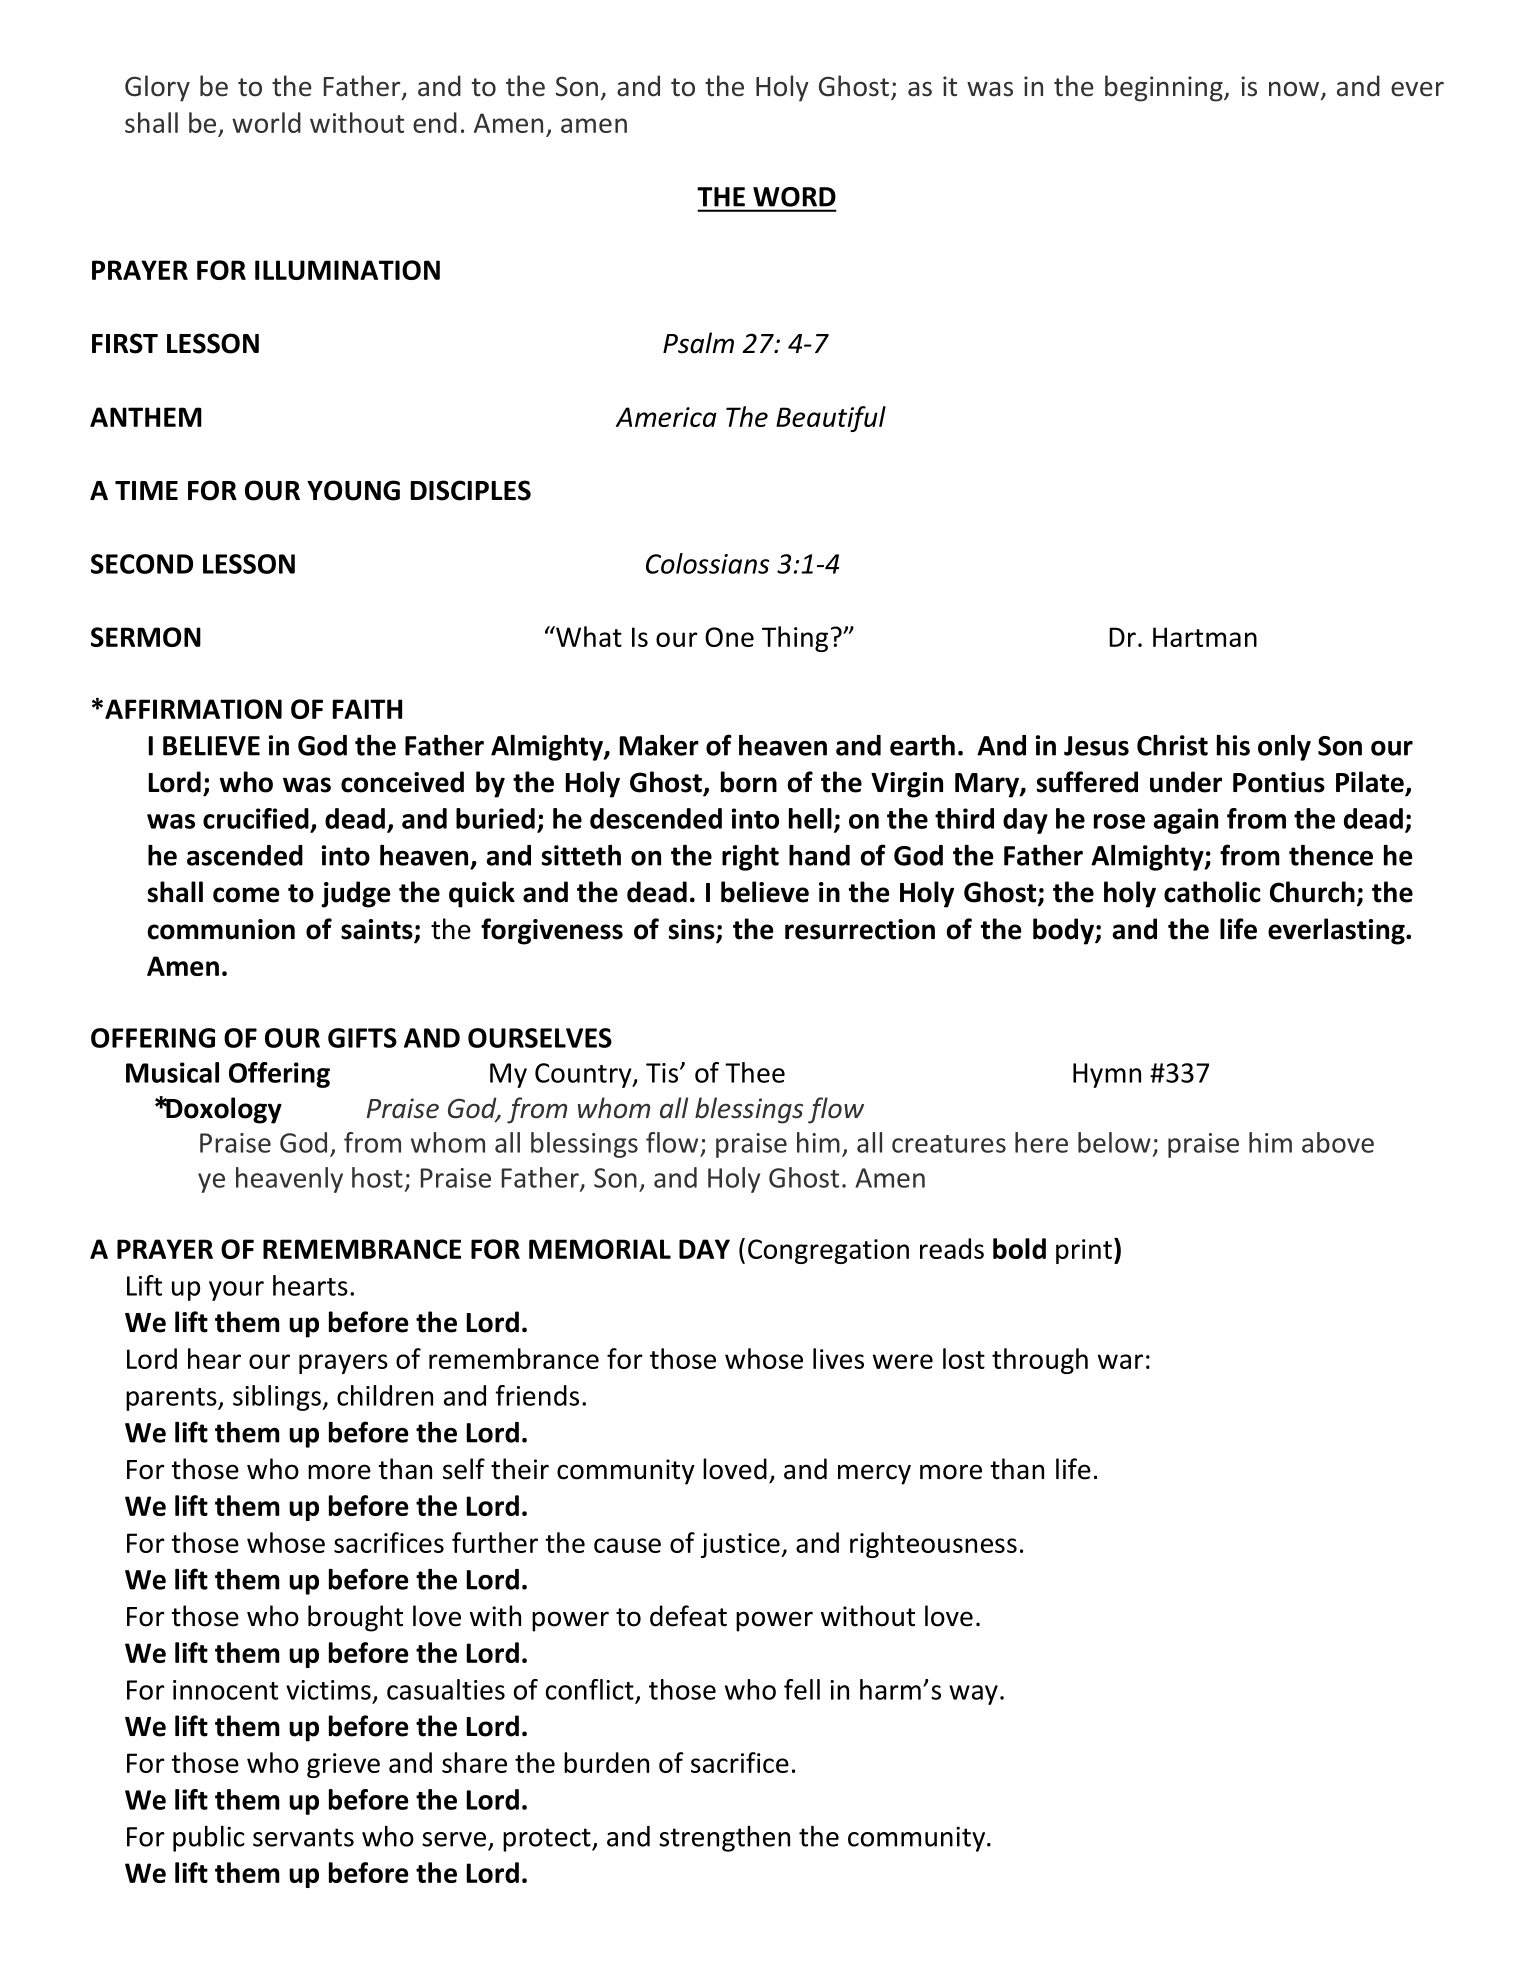  What do you see at coordinates (724, 1839) in the screenshot?
I see `strengthen` at bounding box center [724, 1839].
